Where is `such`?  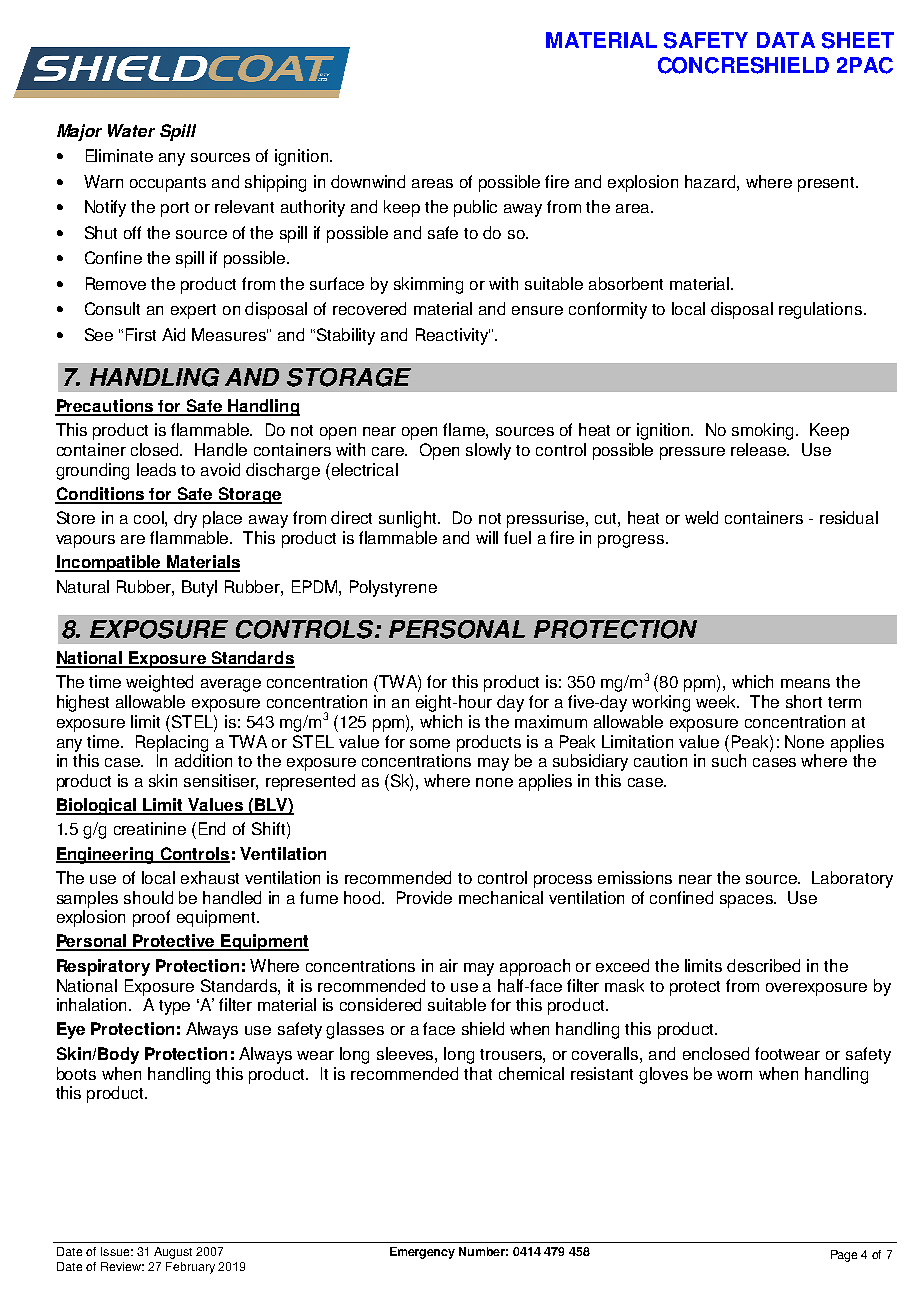
such is located at coordinates (729, 760).
